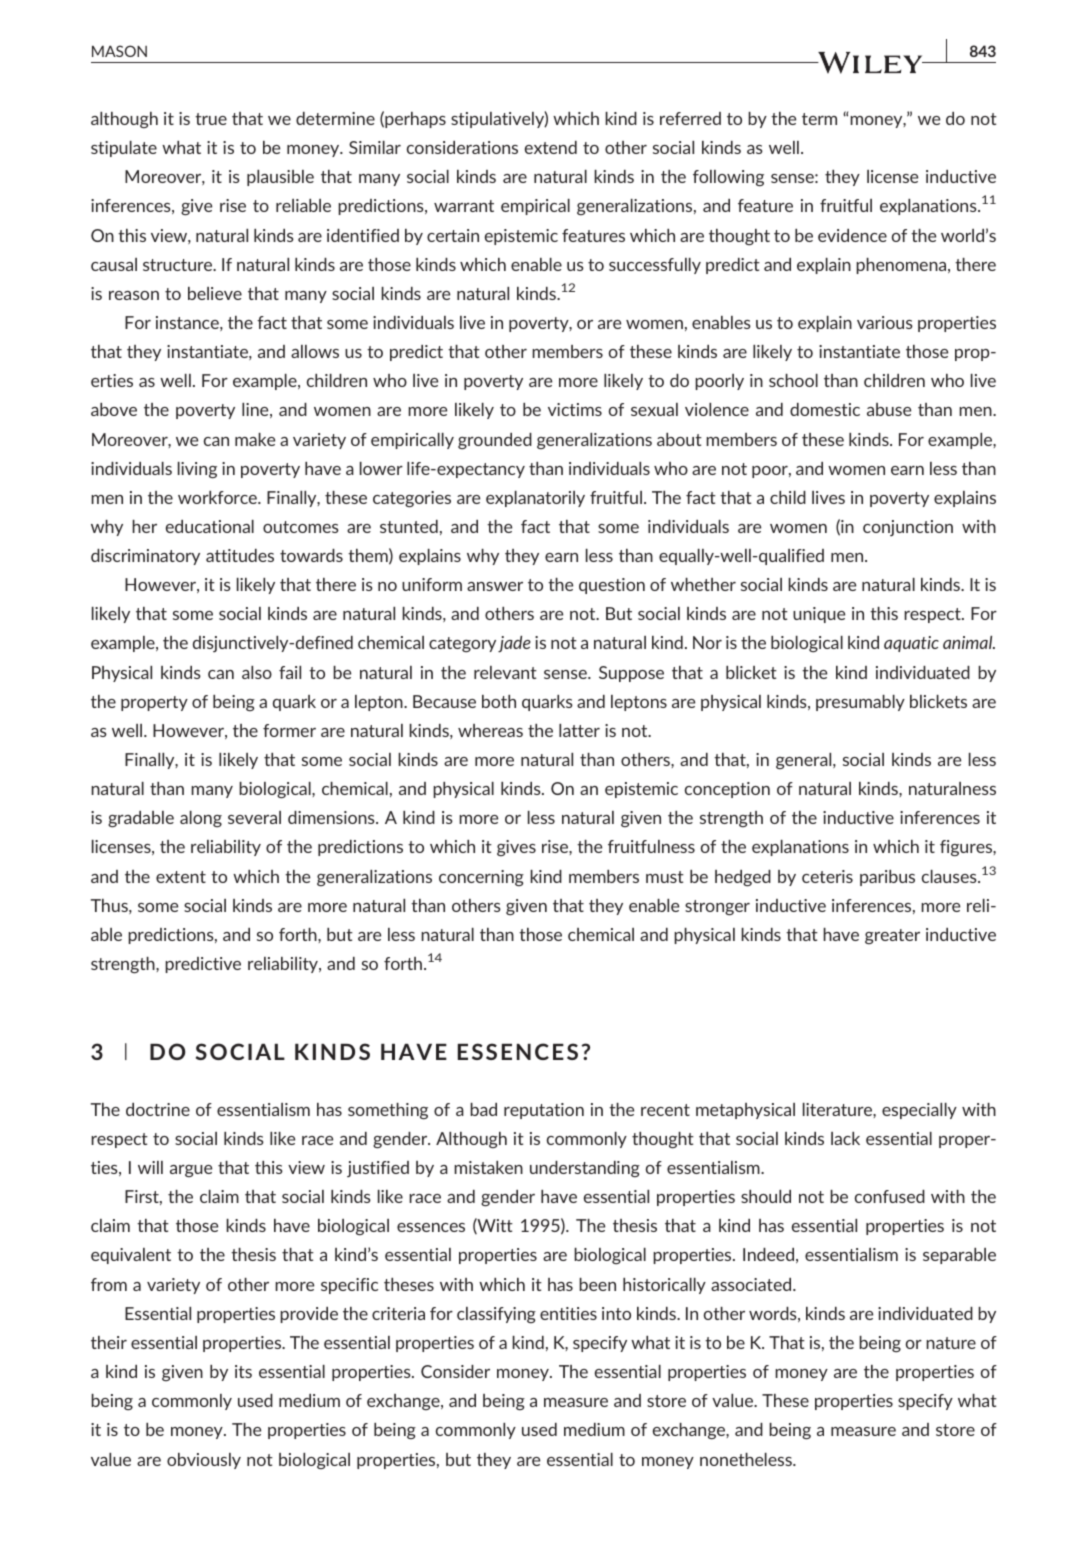 The image size is (1087, 1563). I want to click on especially, so click(919, 1111).
